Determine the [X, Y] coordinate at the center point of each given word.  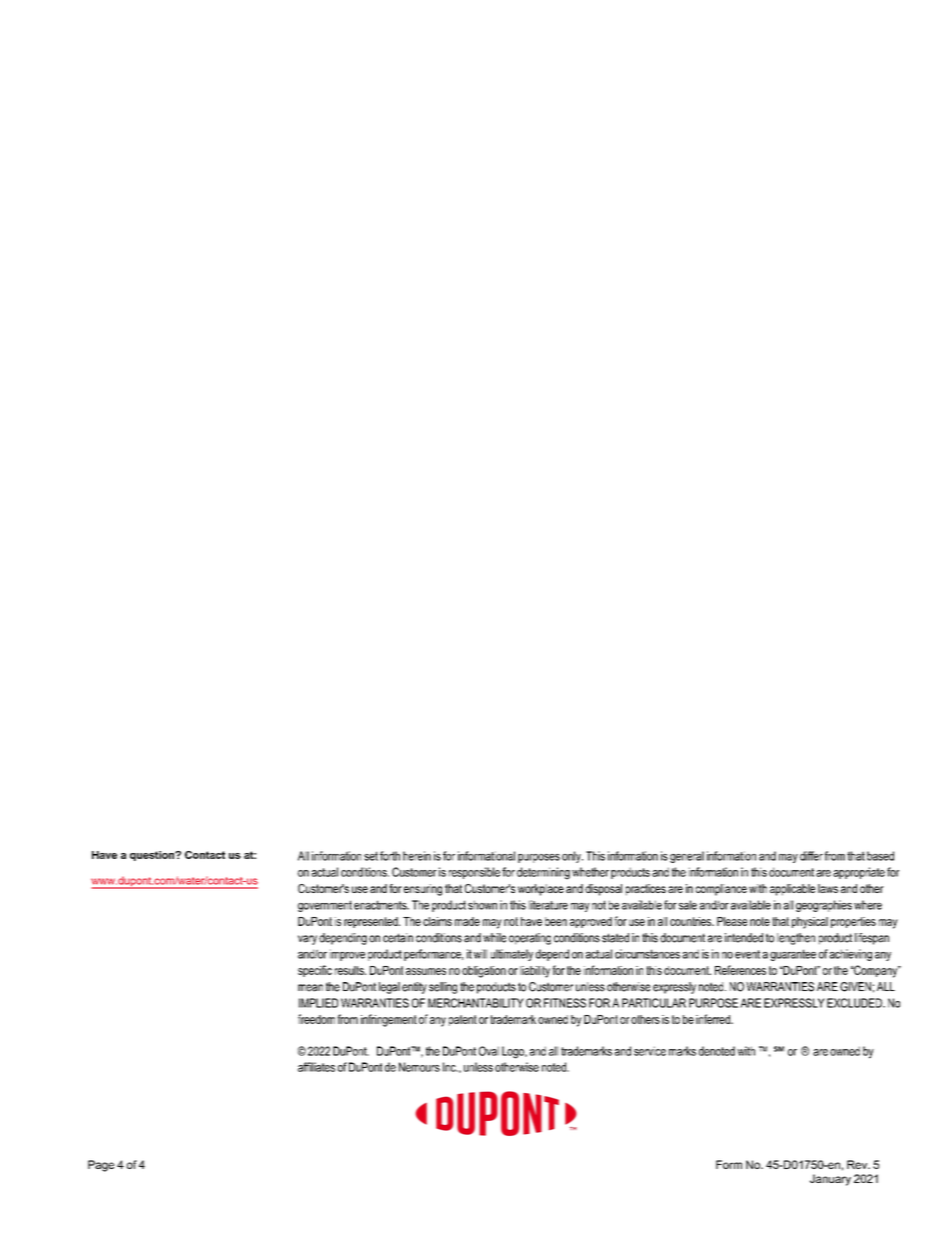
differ [811, 856]
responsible [474, 873]
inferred [714, 1019]
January [830, 1180]
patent [463, 1020]
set [371, 856]
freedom [316, 1019]
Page [101, 1166]
